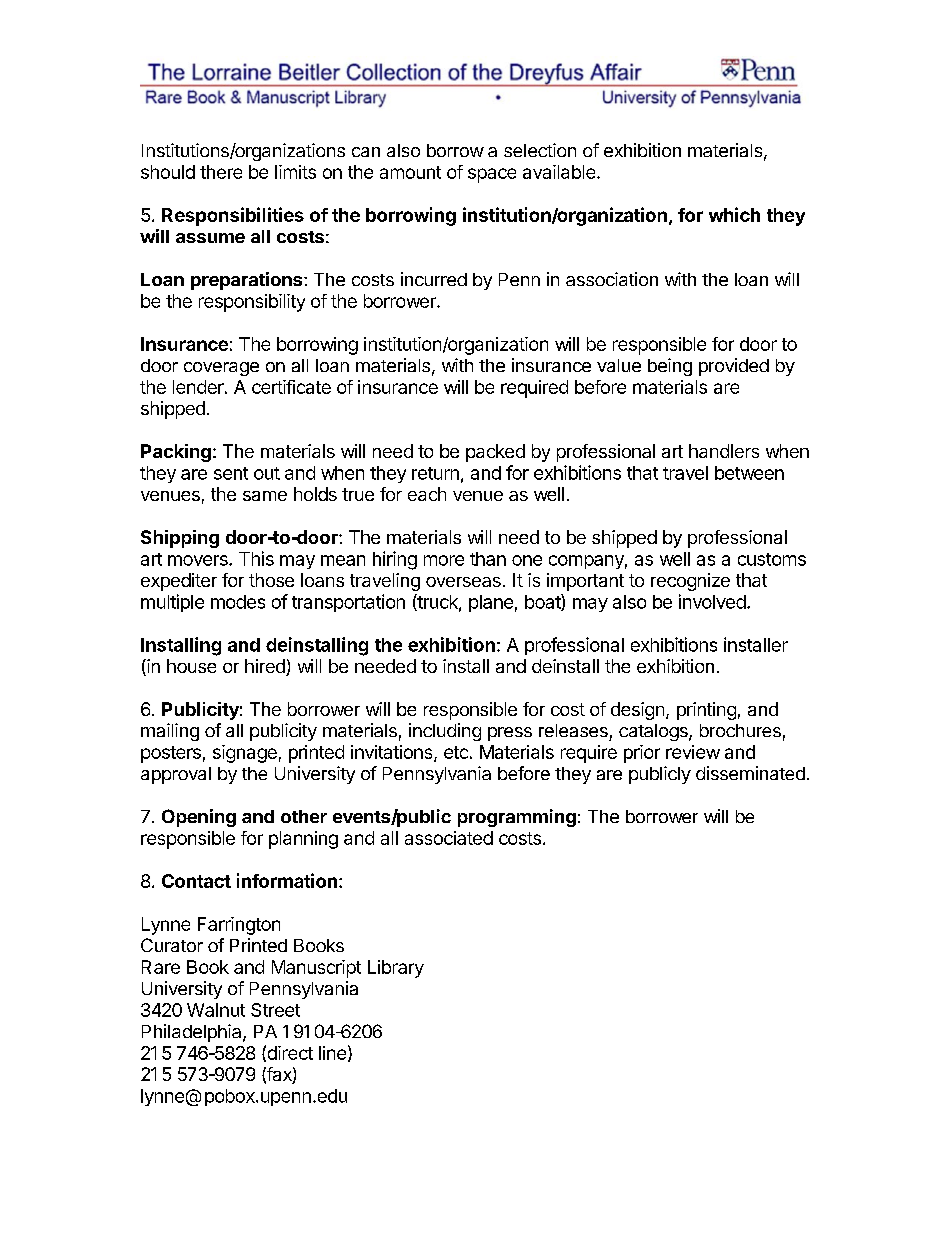 The image size is (952, 1233). I want to click on which, so click(734, 214).
